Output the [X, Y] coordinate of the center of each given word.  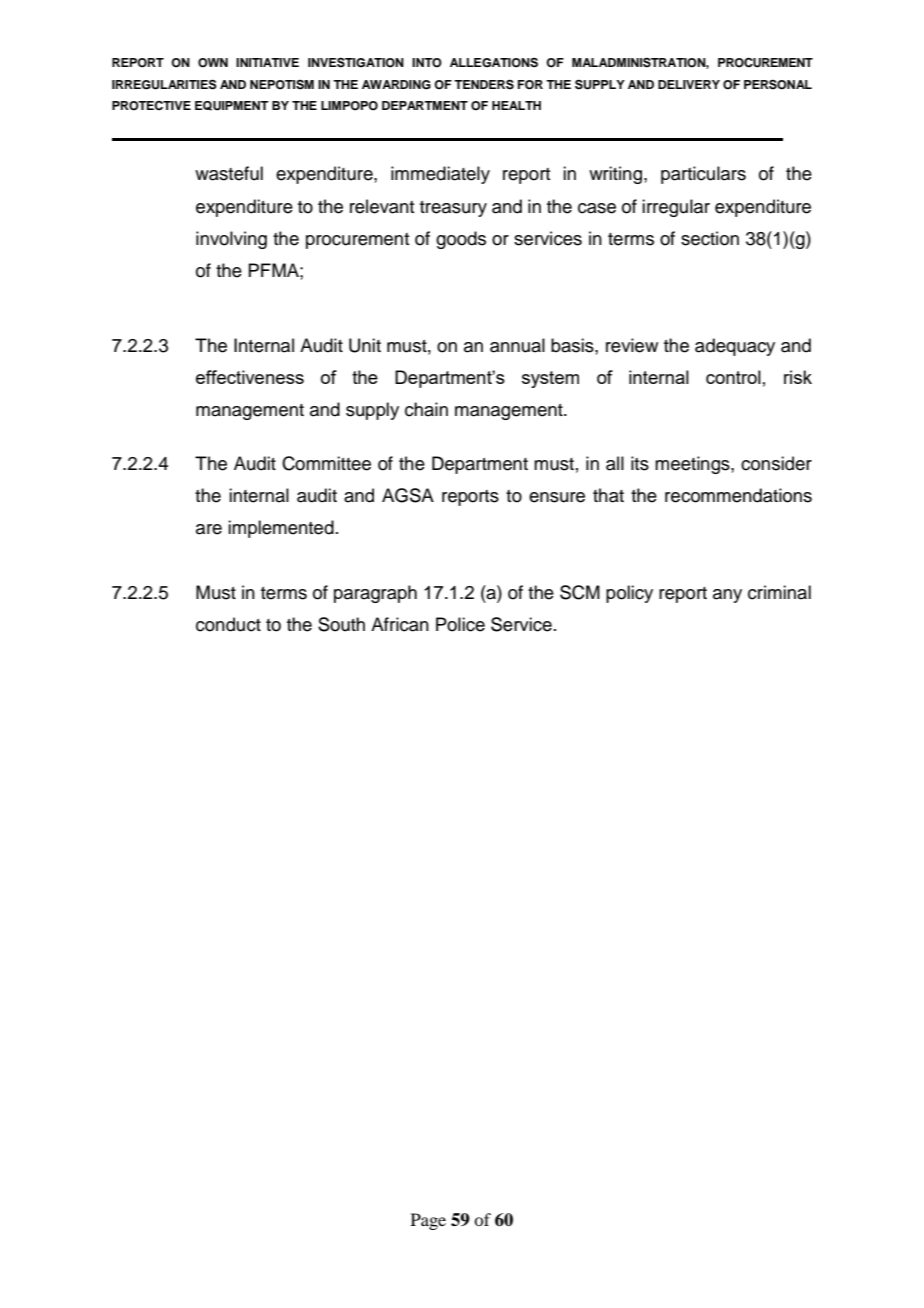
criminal [779, 592]
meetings [693, 465]
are [209, 529]
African [400, 624]
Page [428, 1221]
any [727, 596]
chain [426, 409]
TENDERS [484, 85]
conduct [228, 624]
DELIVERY [689, 84]
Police [460, 624]
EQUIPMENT [232, 106]
